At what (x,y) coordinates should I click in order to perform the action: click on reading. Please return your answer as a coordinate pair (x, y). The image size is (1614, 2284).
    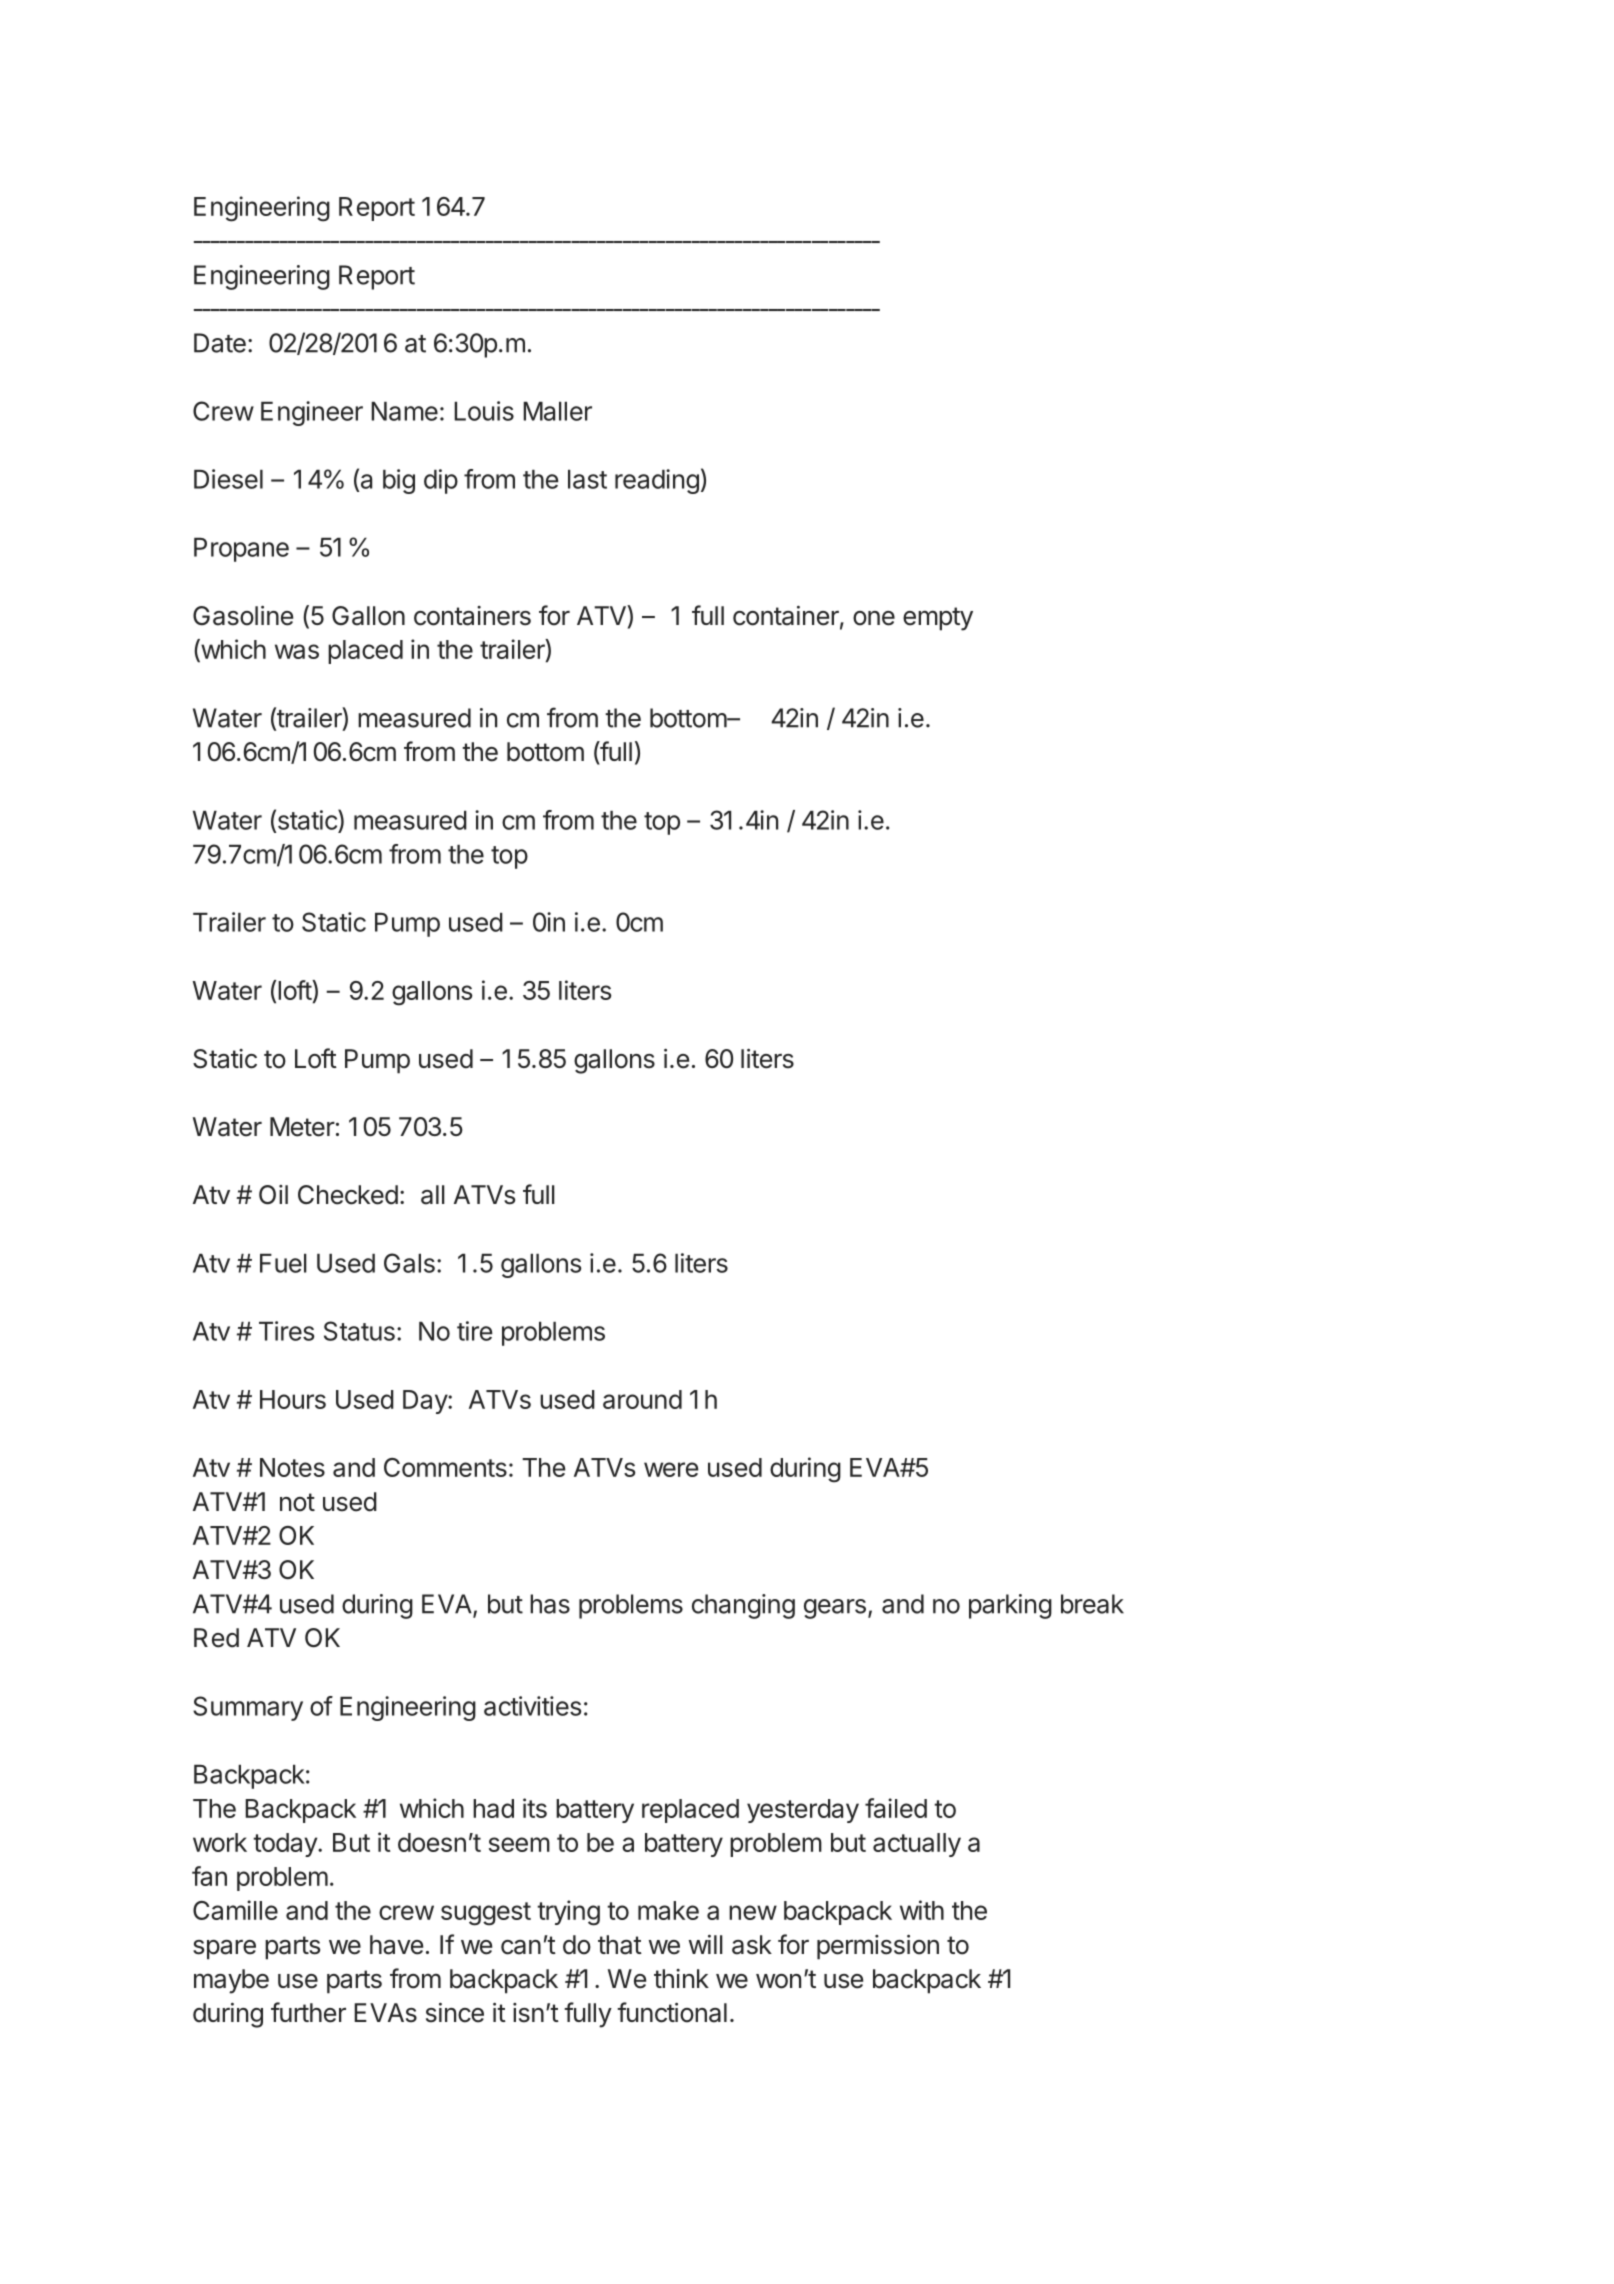
    Looking at the image, I should click on (657, 481).
